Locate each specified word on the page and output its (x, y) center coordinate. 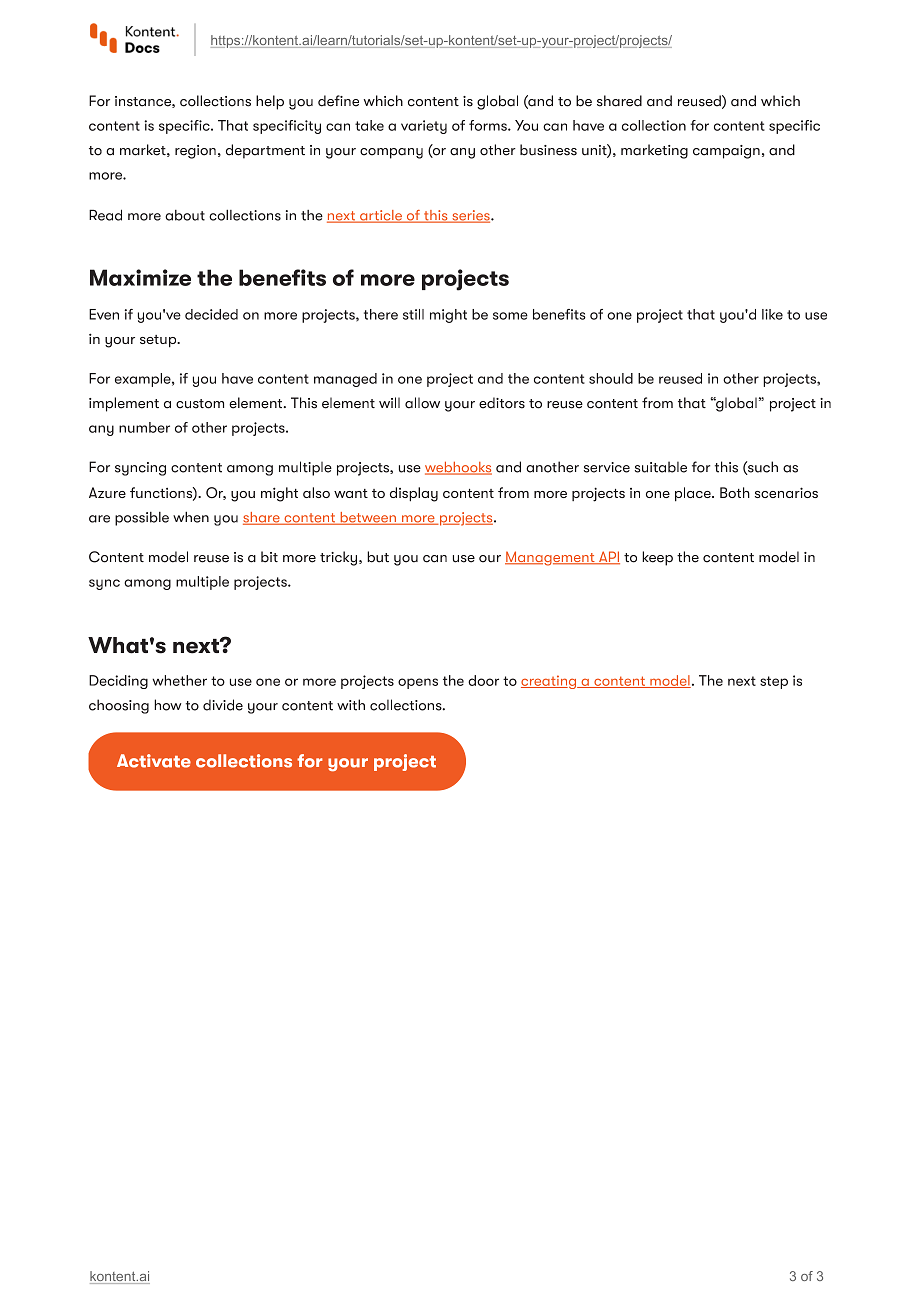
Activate (154, 761)
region (195, 152)
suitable (661, 467)
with (351, 705)
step (774, 682)
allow (422, 403)
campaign (726, 152)
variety (424, 127)
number (144, 427)
